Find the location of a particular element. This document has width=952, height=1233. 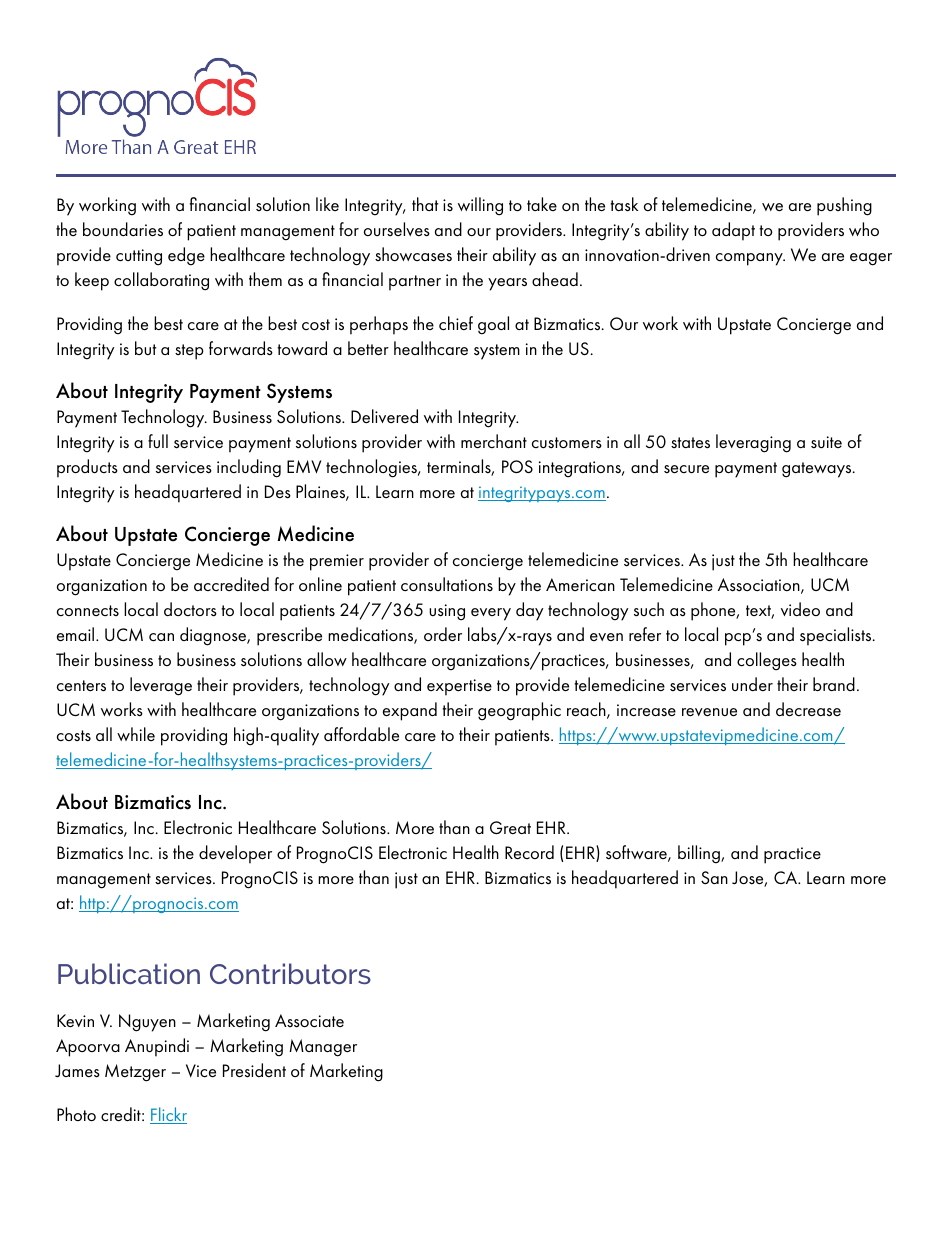

San is located at coordinates (714, 877).
